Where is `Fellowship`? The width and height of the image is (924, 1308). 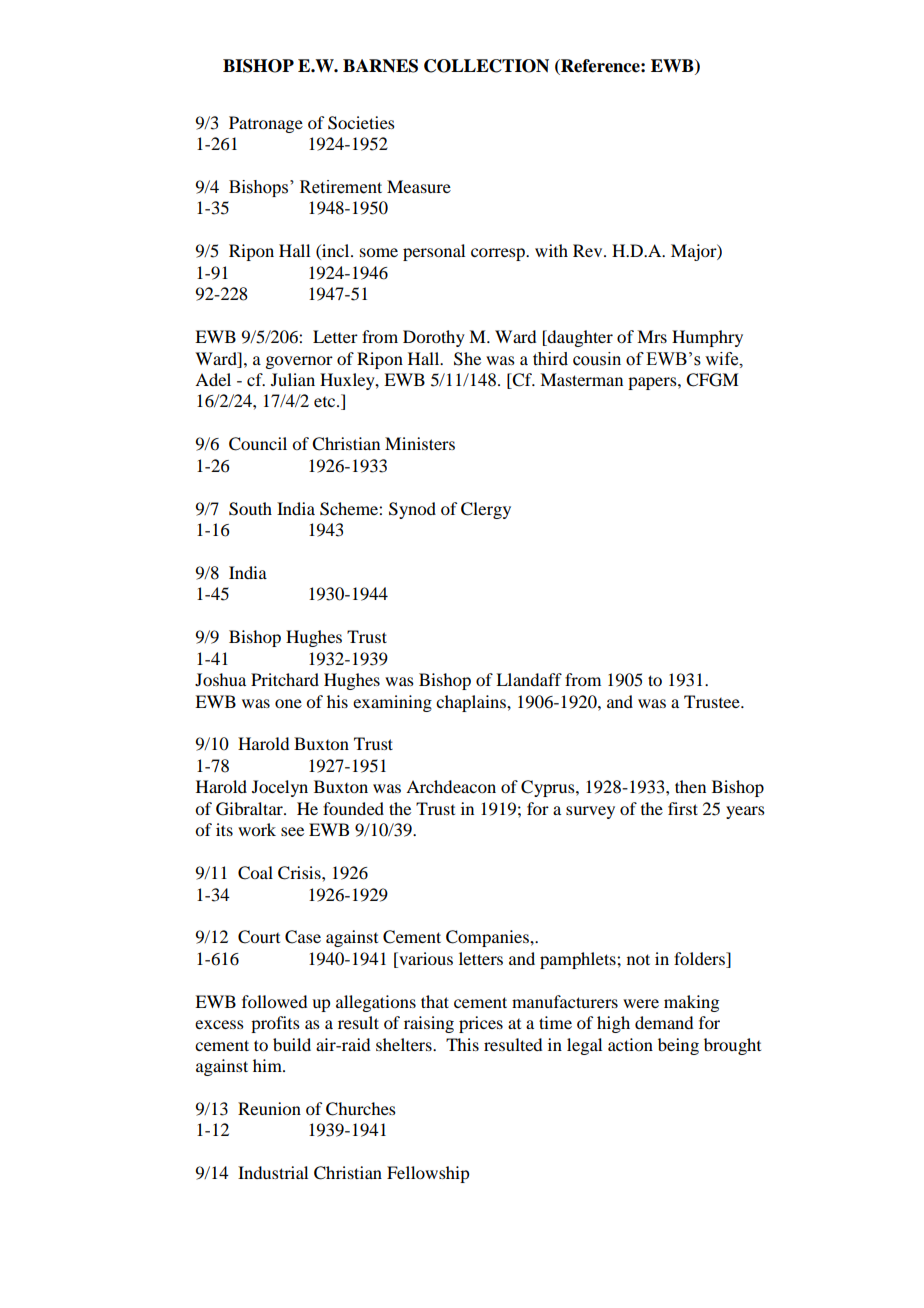 Fellowship is located at coordinates (428, 1174).
